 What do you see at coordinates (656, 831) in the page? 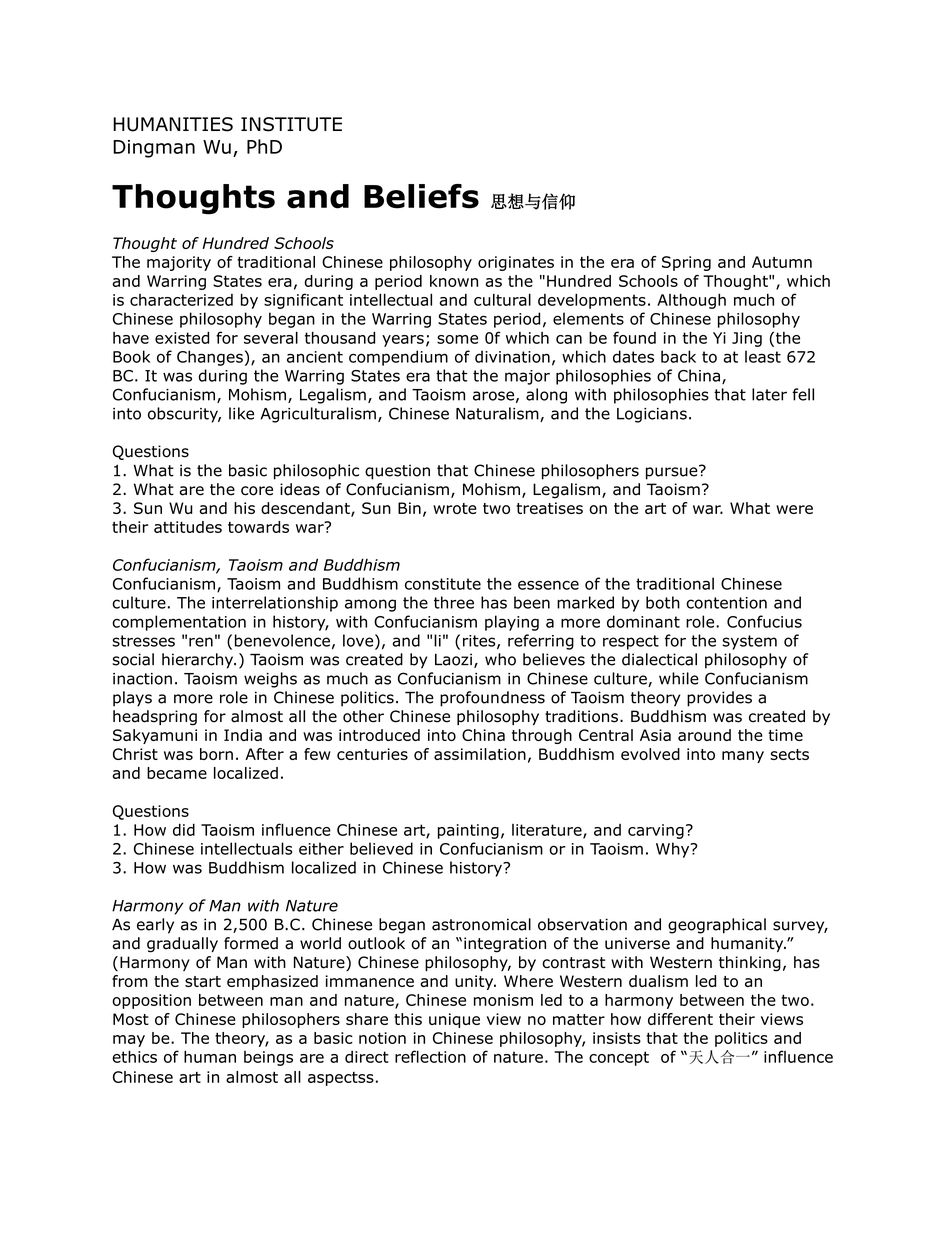
I see `carving` at bounding box center [656, 831].
